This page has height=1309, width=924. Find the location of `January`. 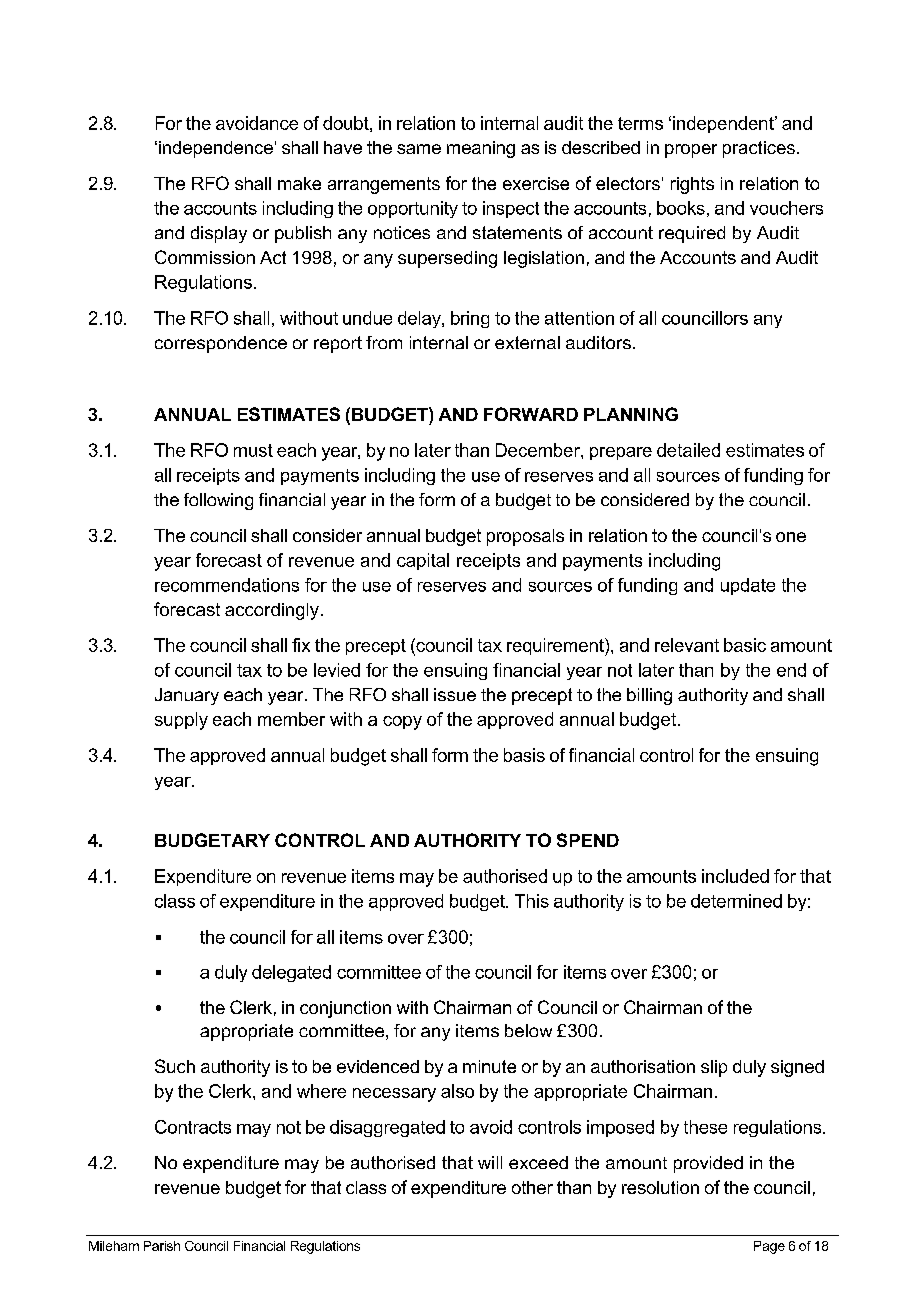

January is located at coordinates (187, 696).
